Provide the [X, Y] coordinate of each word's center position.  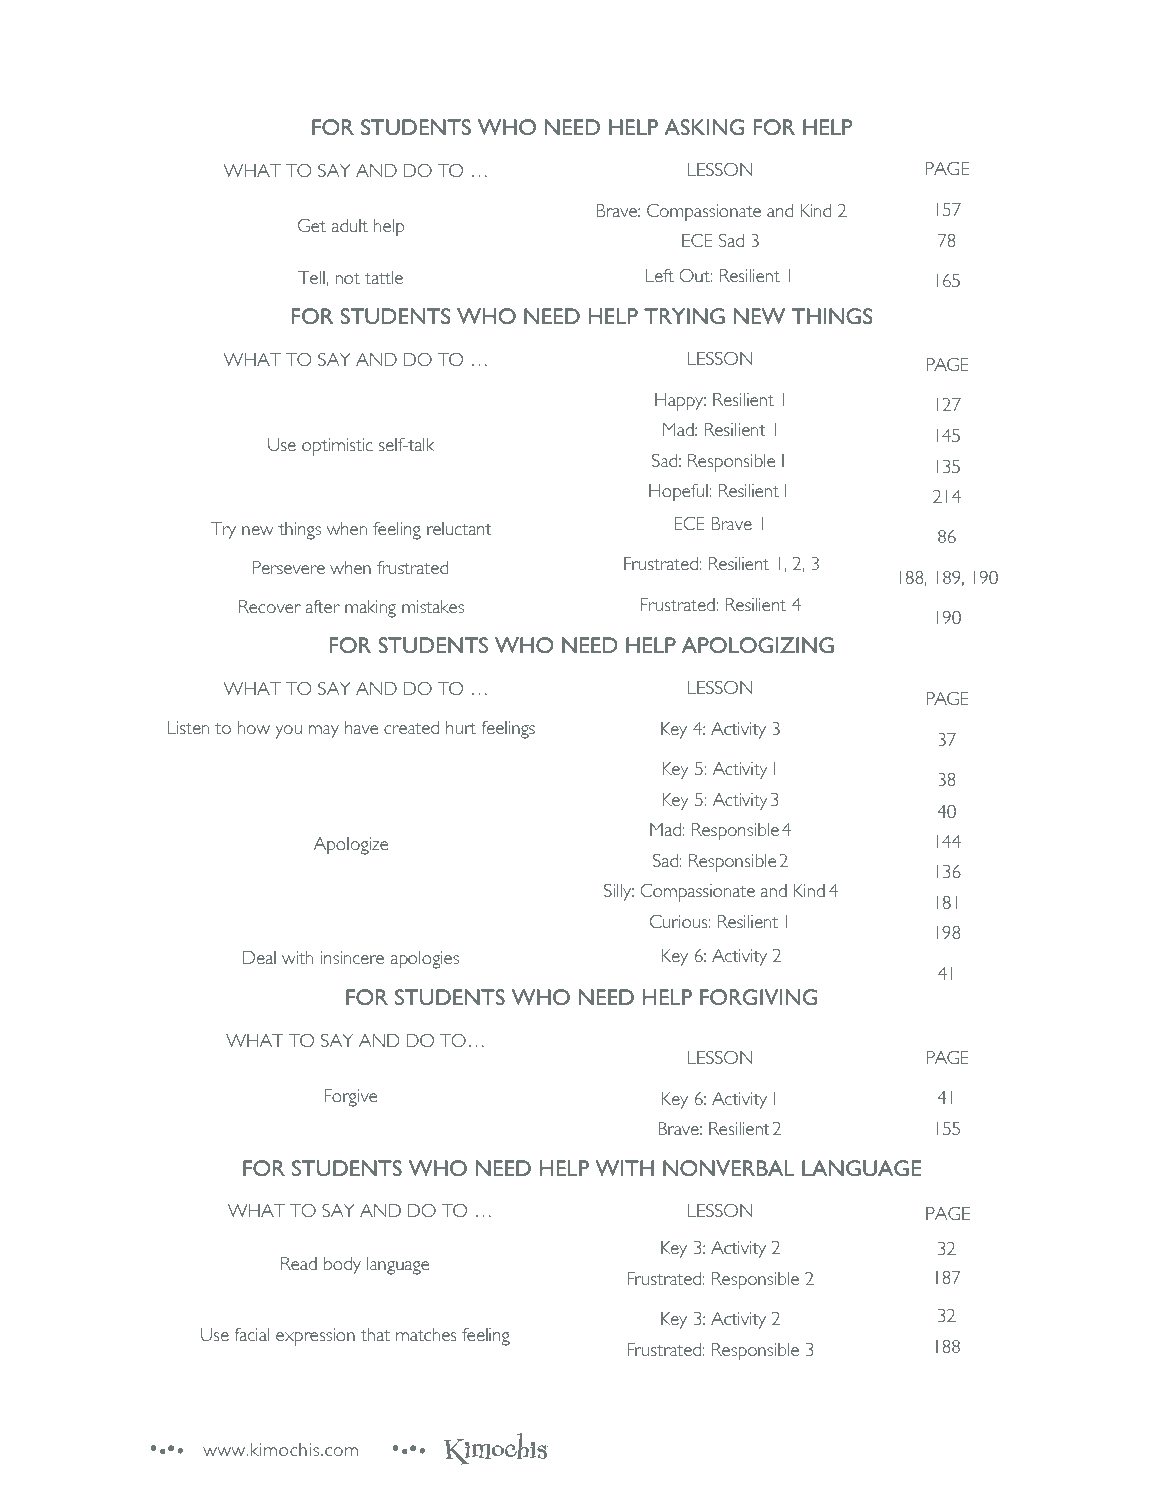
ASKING [704, 127]
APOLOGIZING [758, 645]
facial [252, 1334]
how [254, 727]
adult [350, 225]
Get [312, 225]
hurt [461, 727]
